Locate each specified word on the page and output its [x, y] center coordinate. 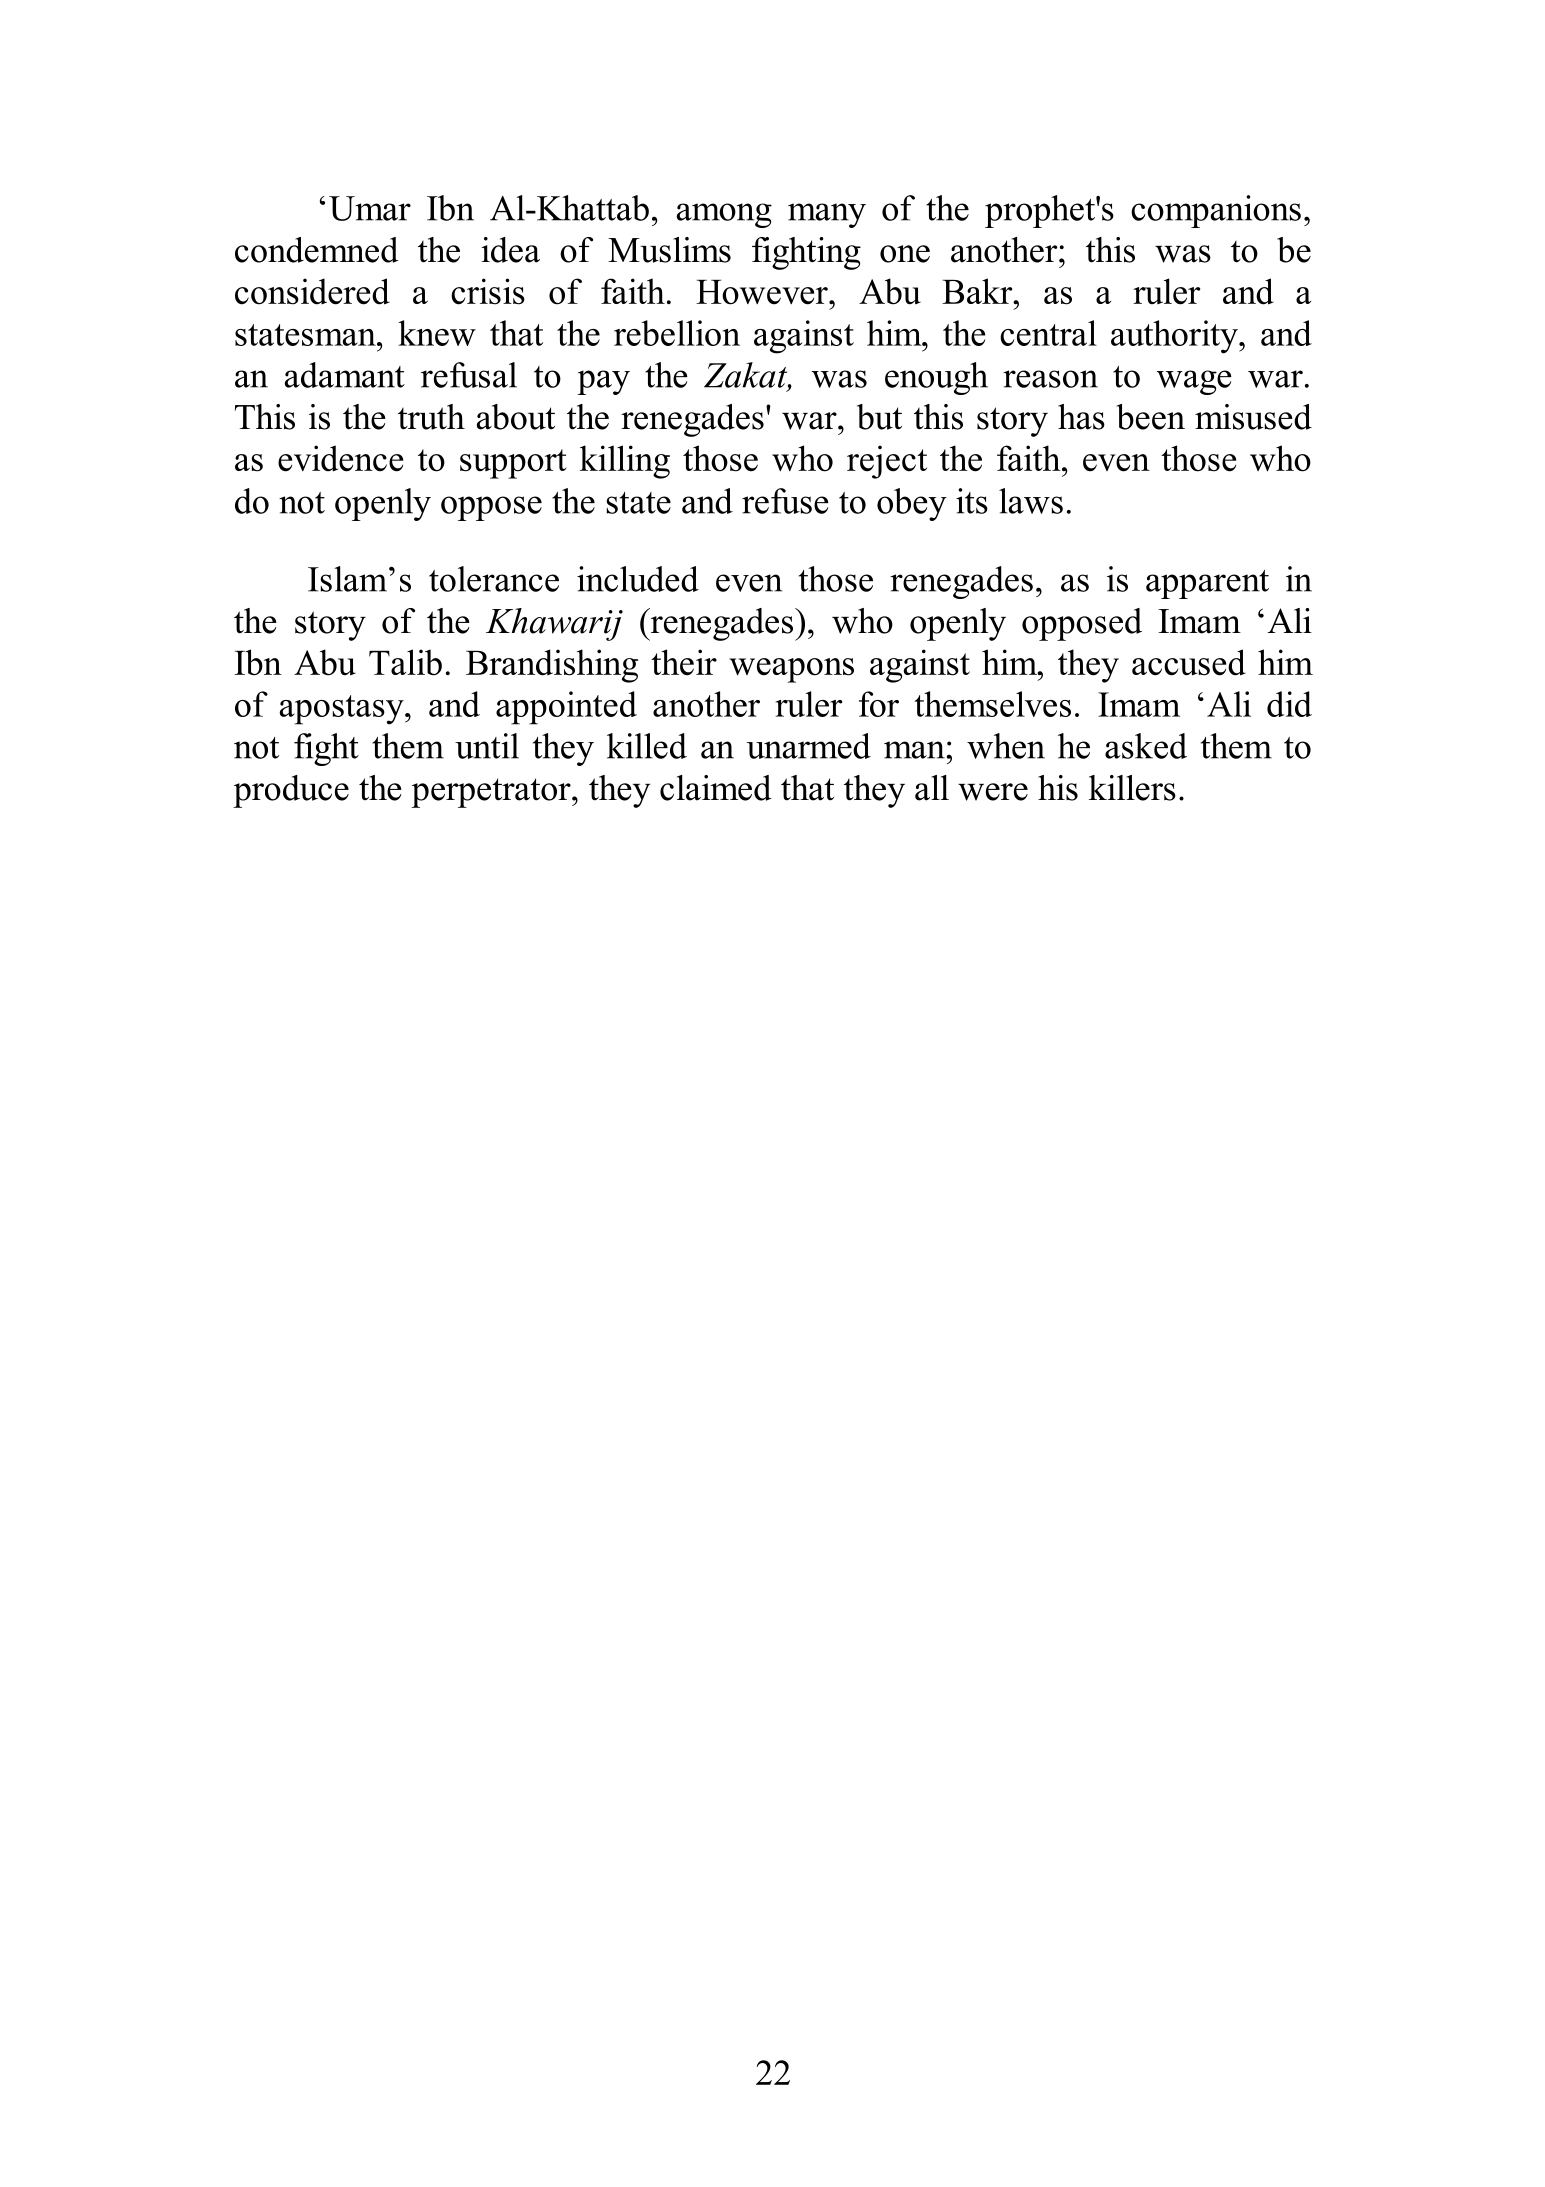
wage [1194, 382]
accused [1189, 662]
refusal [469, 375]
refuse [785, 501]
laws [1031, 501]
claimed [716, 788]
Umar [370, 208]
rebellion [677, 333]
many [827, 215]
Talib [405, 662]
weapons [791, 670]
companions [1216, 211]
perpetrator [492, 793]
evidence [340, 458]
